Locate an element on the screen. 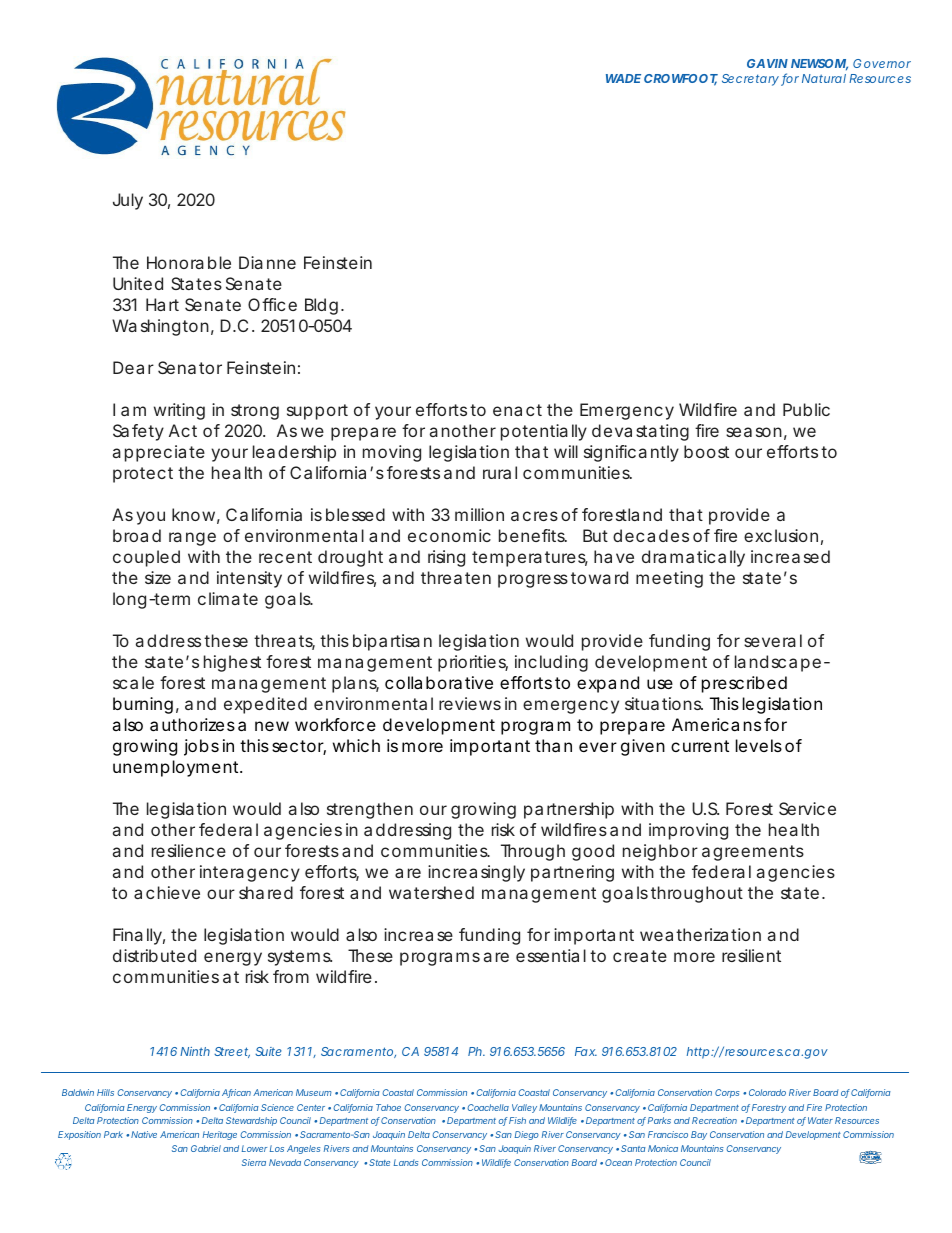 The height and width of the screenshot is (1233, 952). July is located at coordinates (128, 201).
